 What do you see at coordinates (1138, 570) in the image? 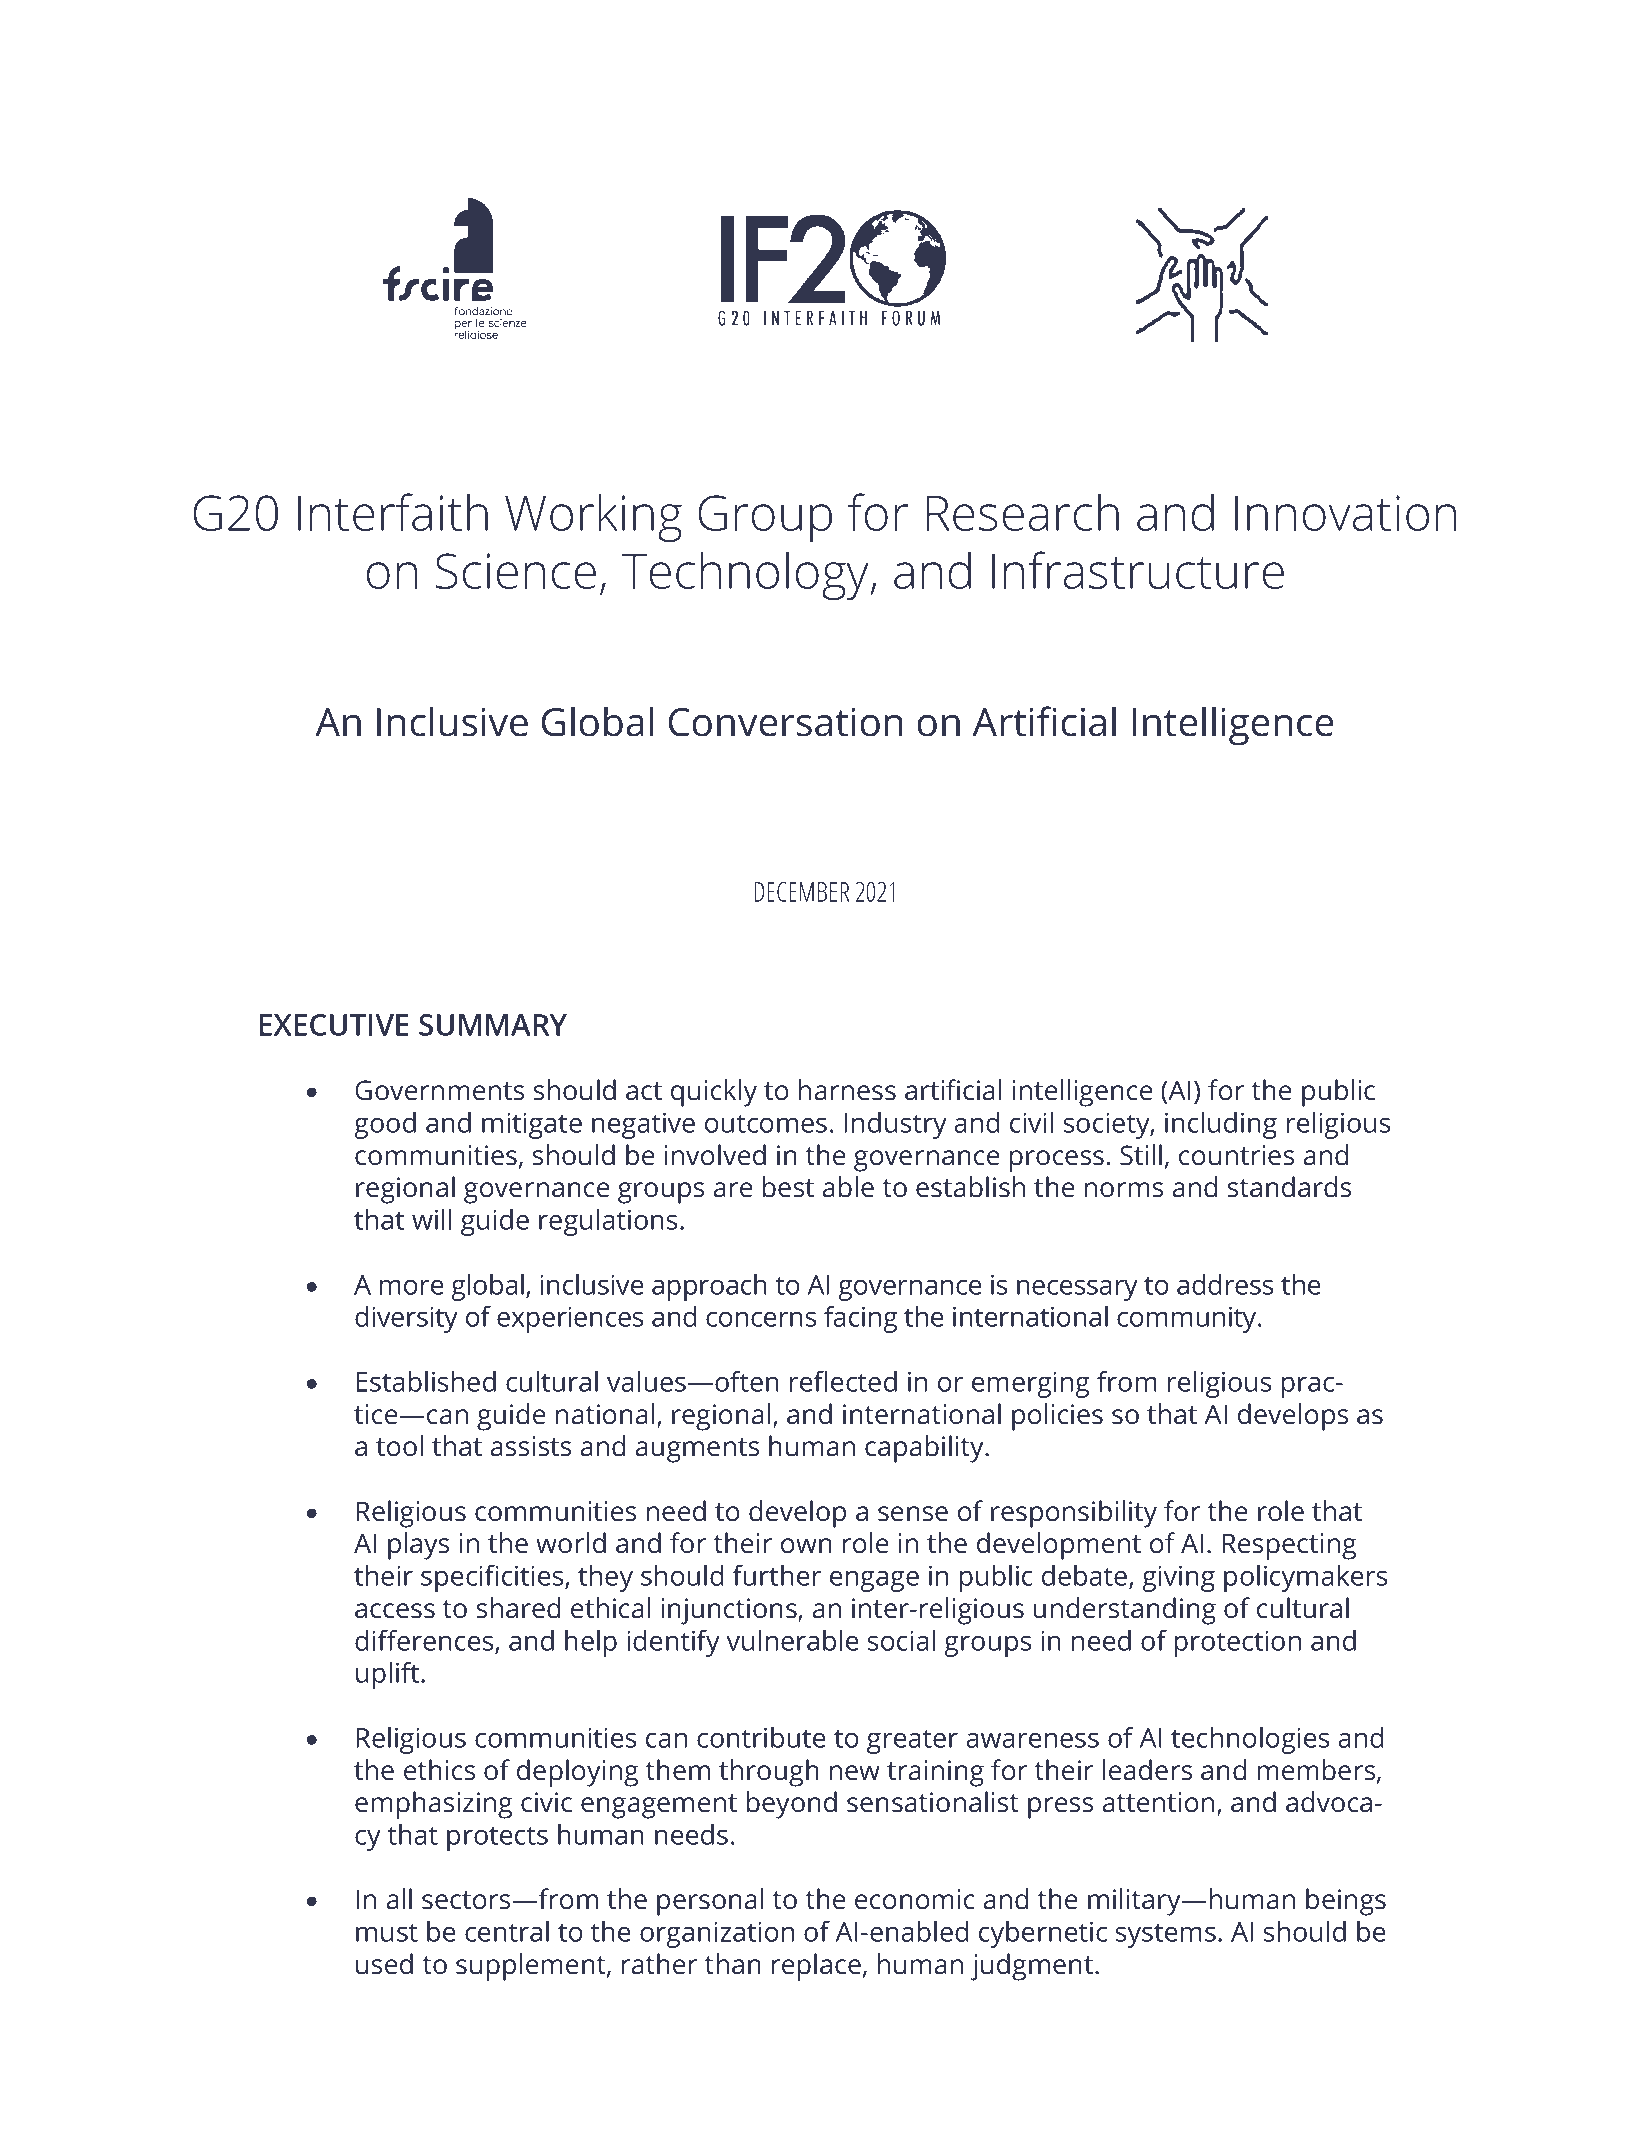
I see `Infrastructure` at bounding box center [1138, 570].
